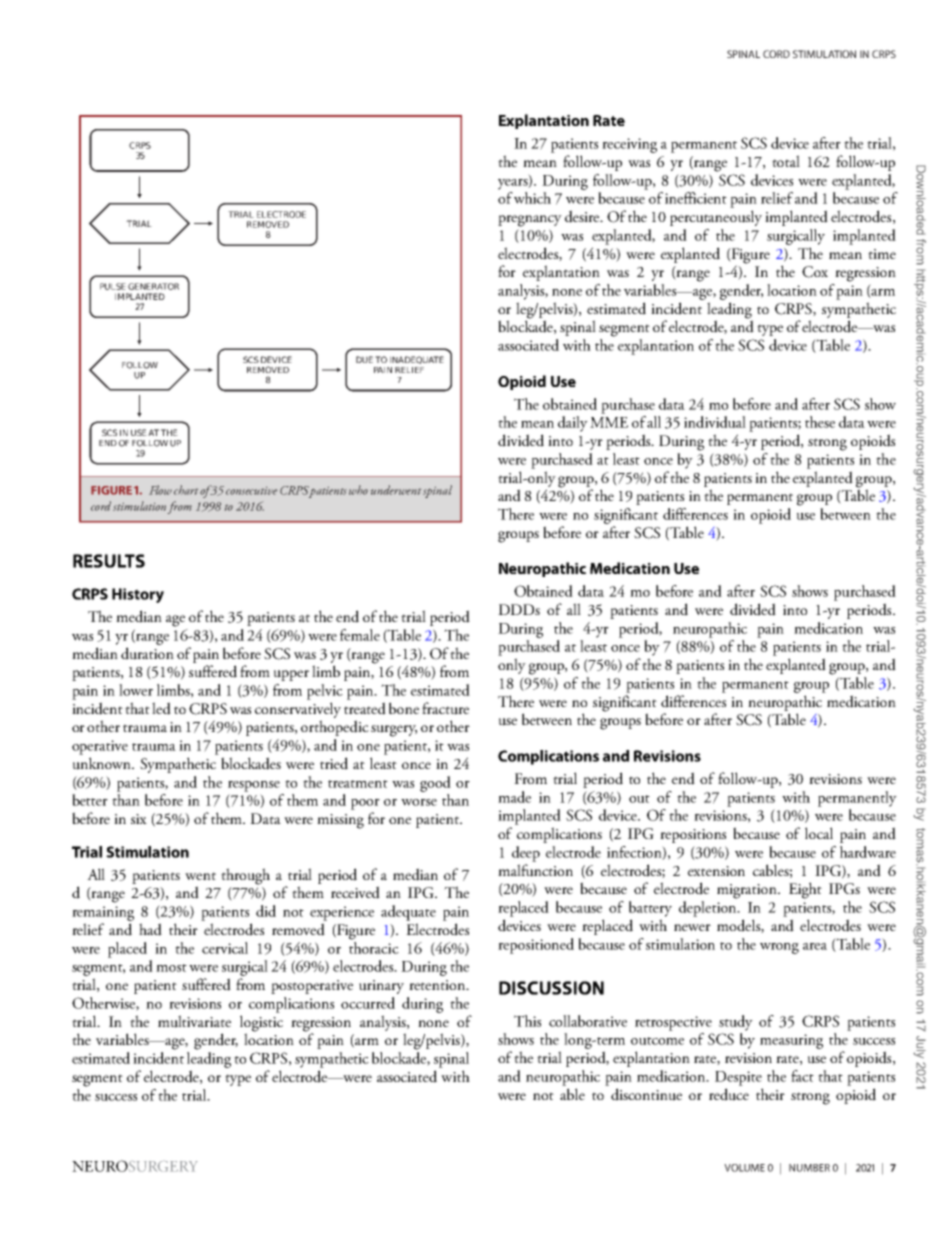  Describe the element at coordinates (435, 784) in the screenshot. I see `good` at that location.
